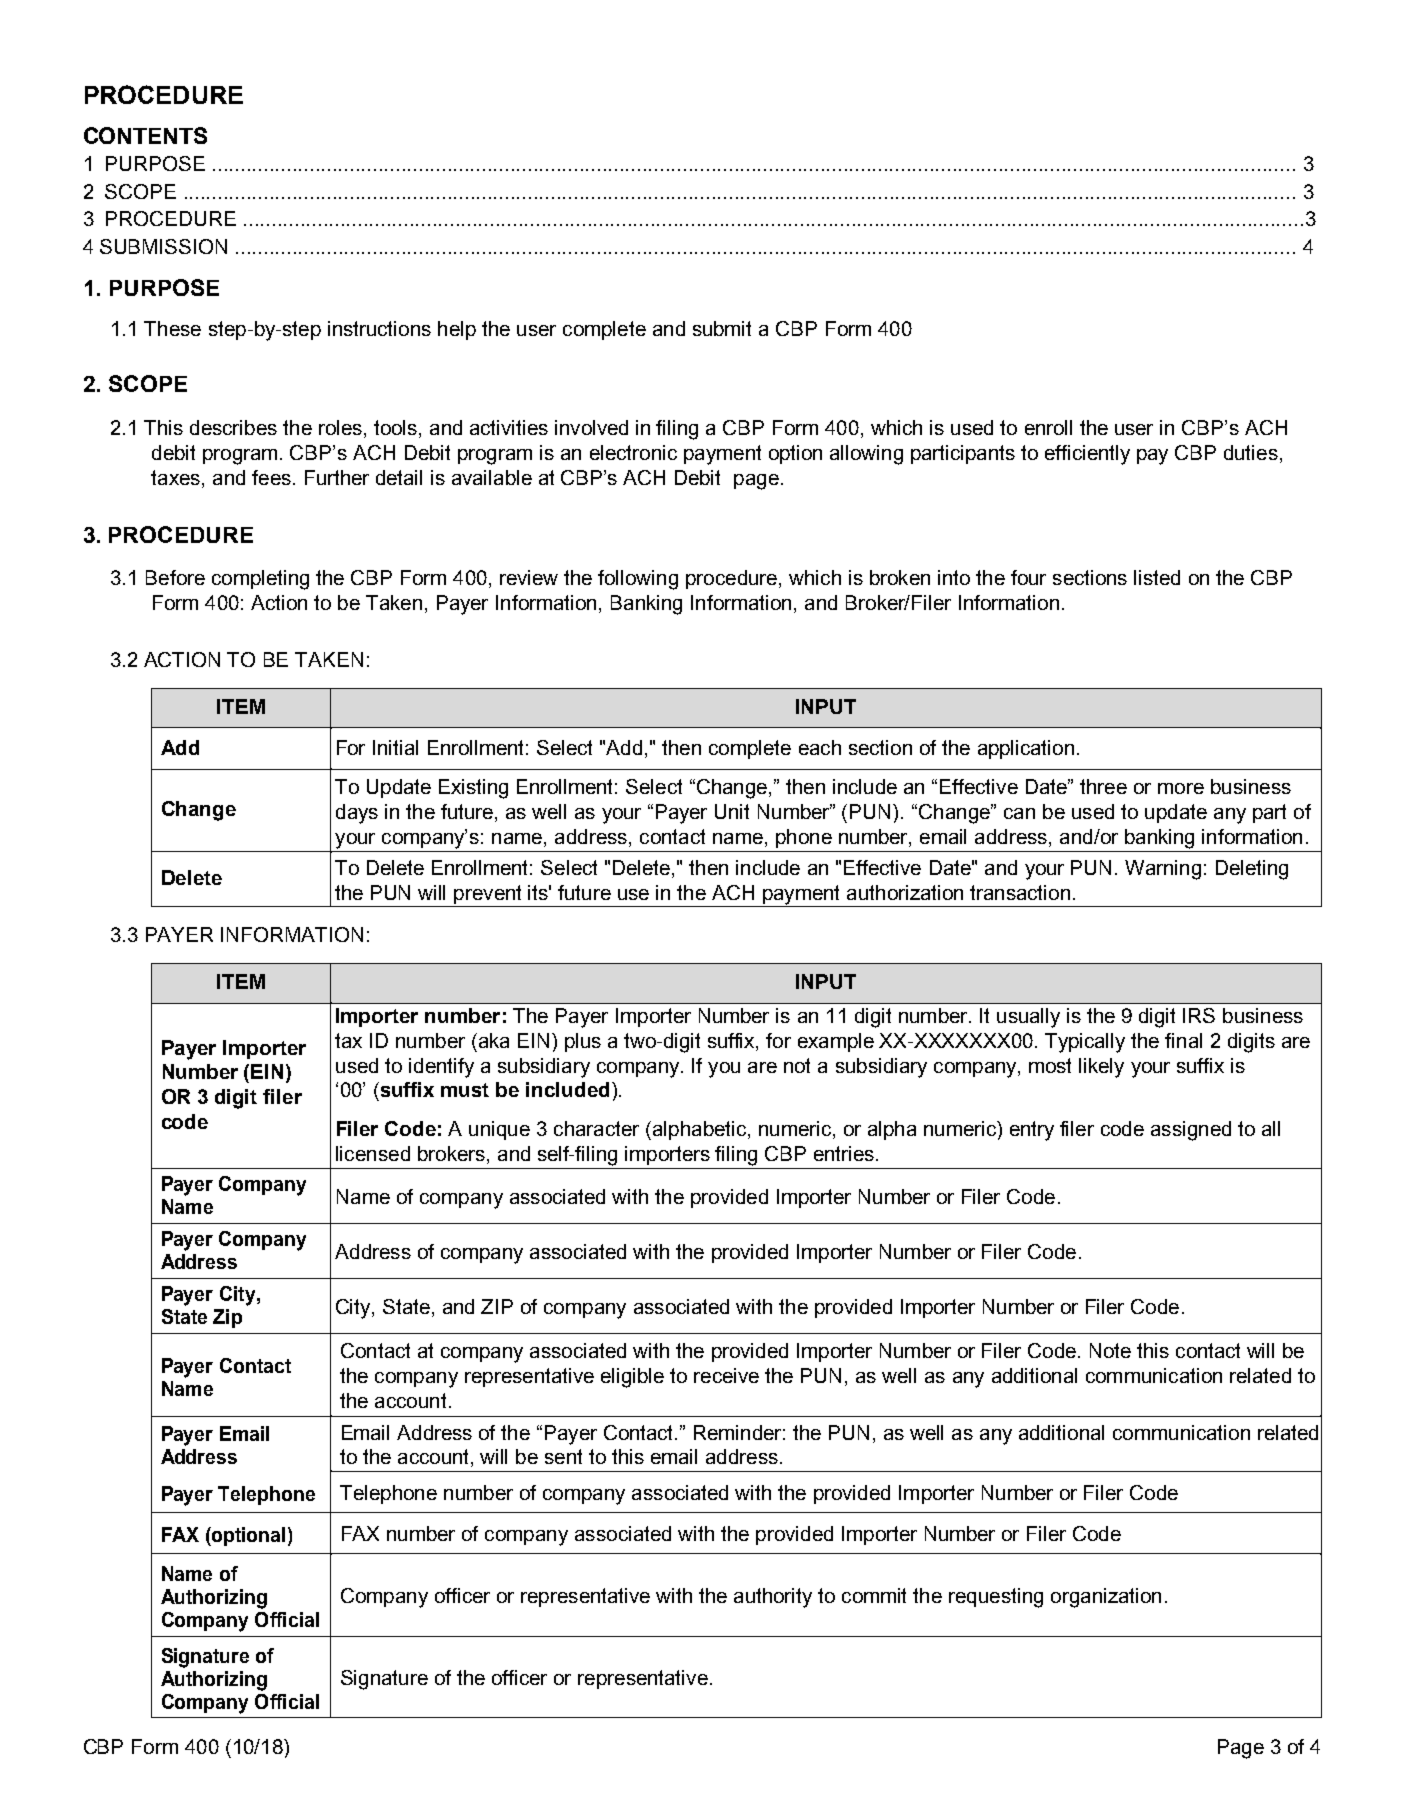 This image has width=1404, height=1817. Describe the element at coordinates (271, 477) in the image. I see `fees` at that location.
